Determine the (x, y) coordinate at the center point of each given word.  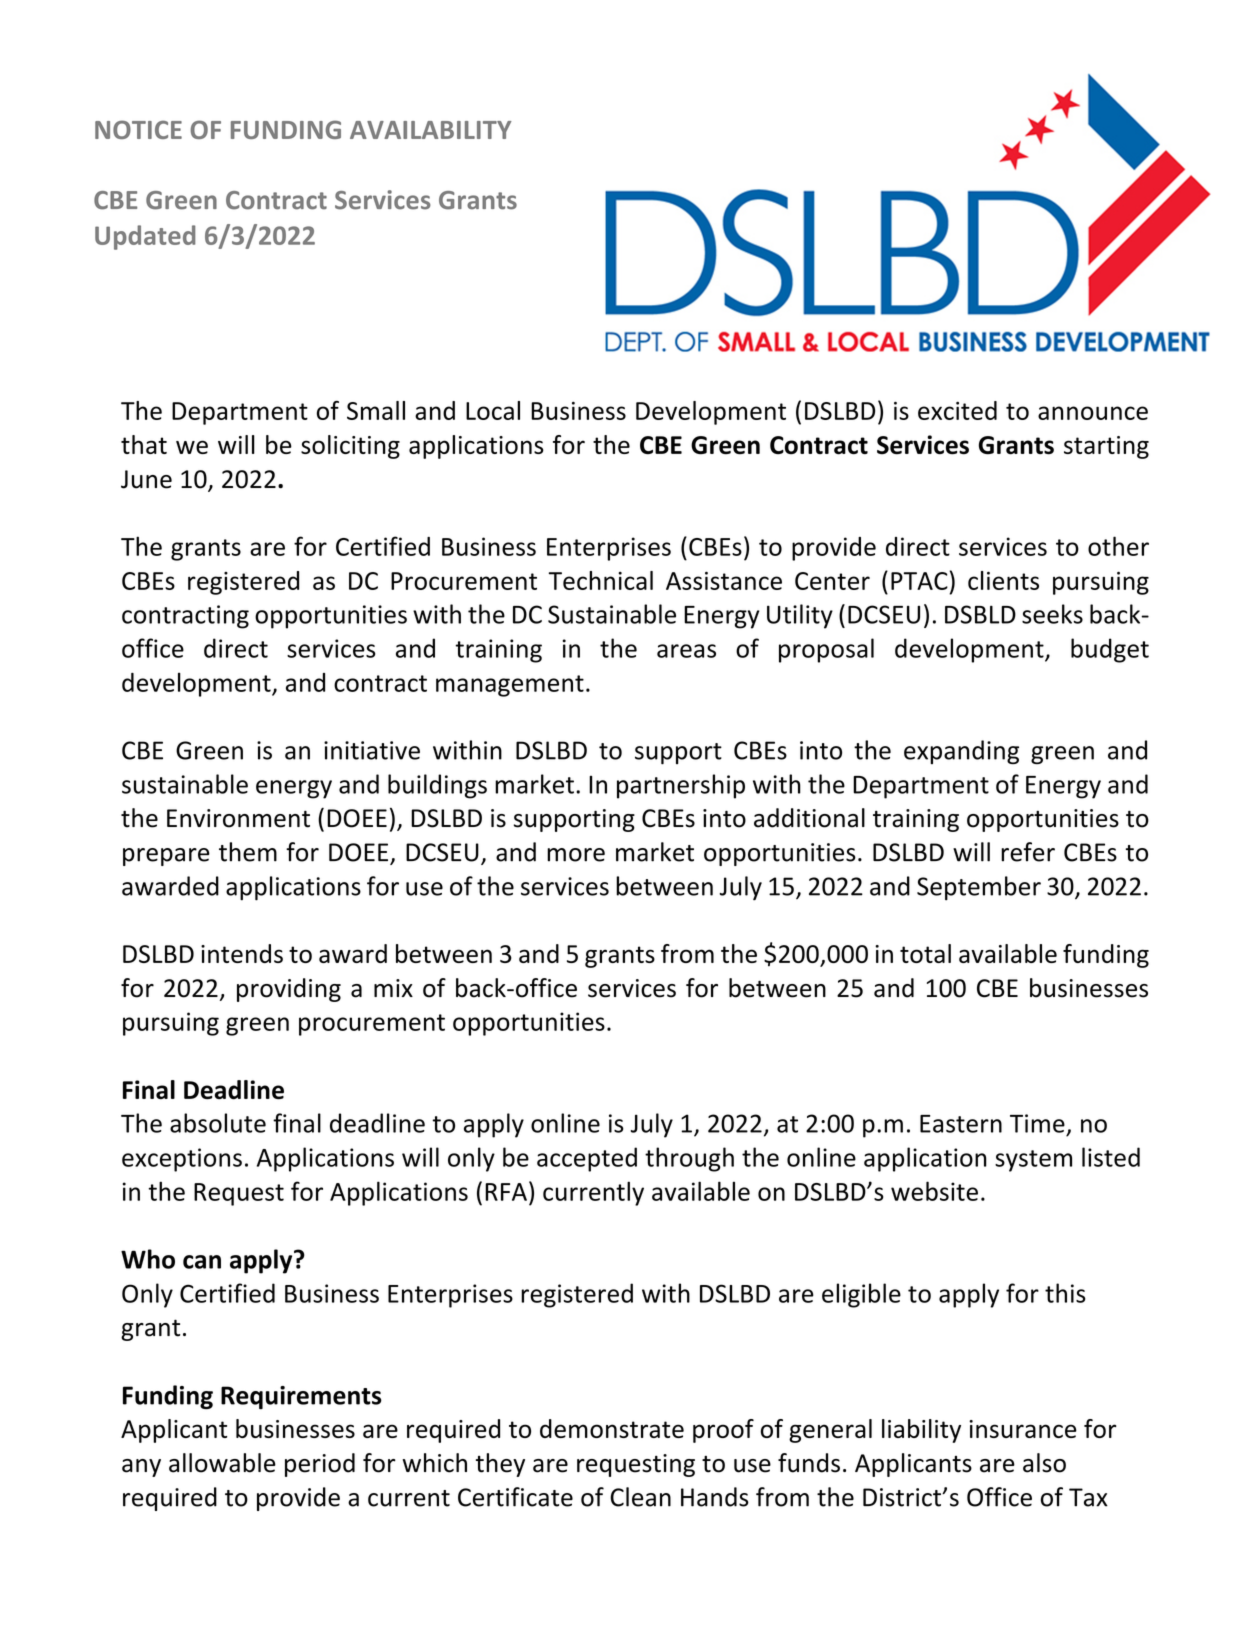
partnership (681, 786)
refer (1028, 852)
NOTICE (138, 129)
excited (957, 410)
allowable (222, 1463)
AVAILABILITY (431, 130)
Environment (238, 818)
